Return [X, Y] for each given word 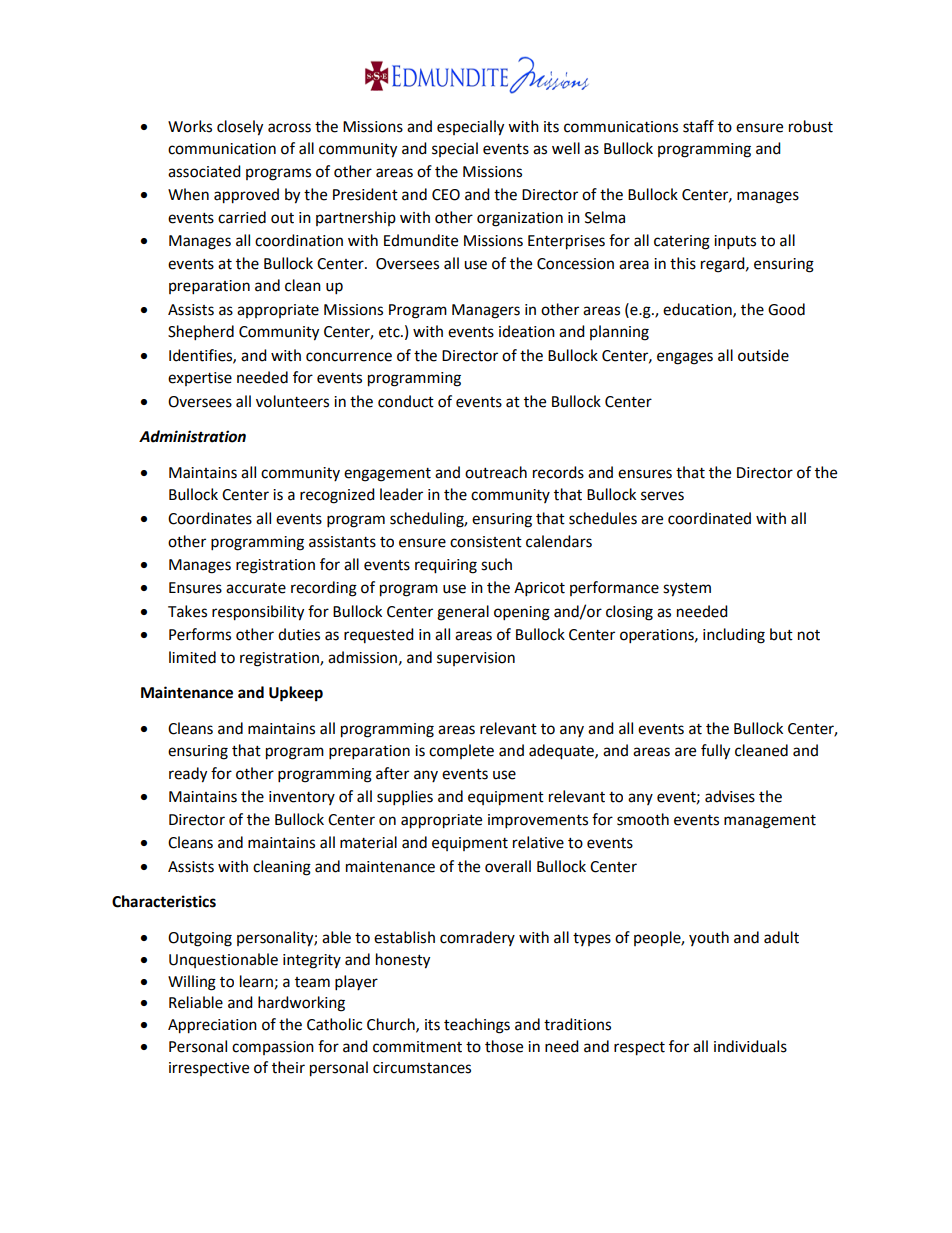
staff [698, 126]
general [463, 613]
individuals [750, 1046]
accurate [256, 588]
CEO [446, 195]
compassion [273, 1048]
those [504, 1046]
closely [240, 128]
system [687, 590]
